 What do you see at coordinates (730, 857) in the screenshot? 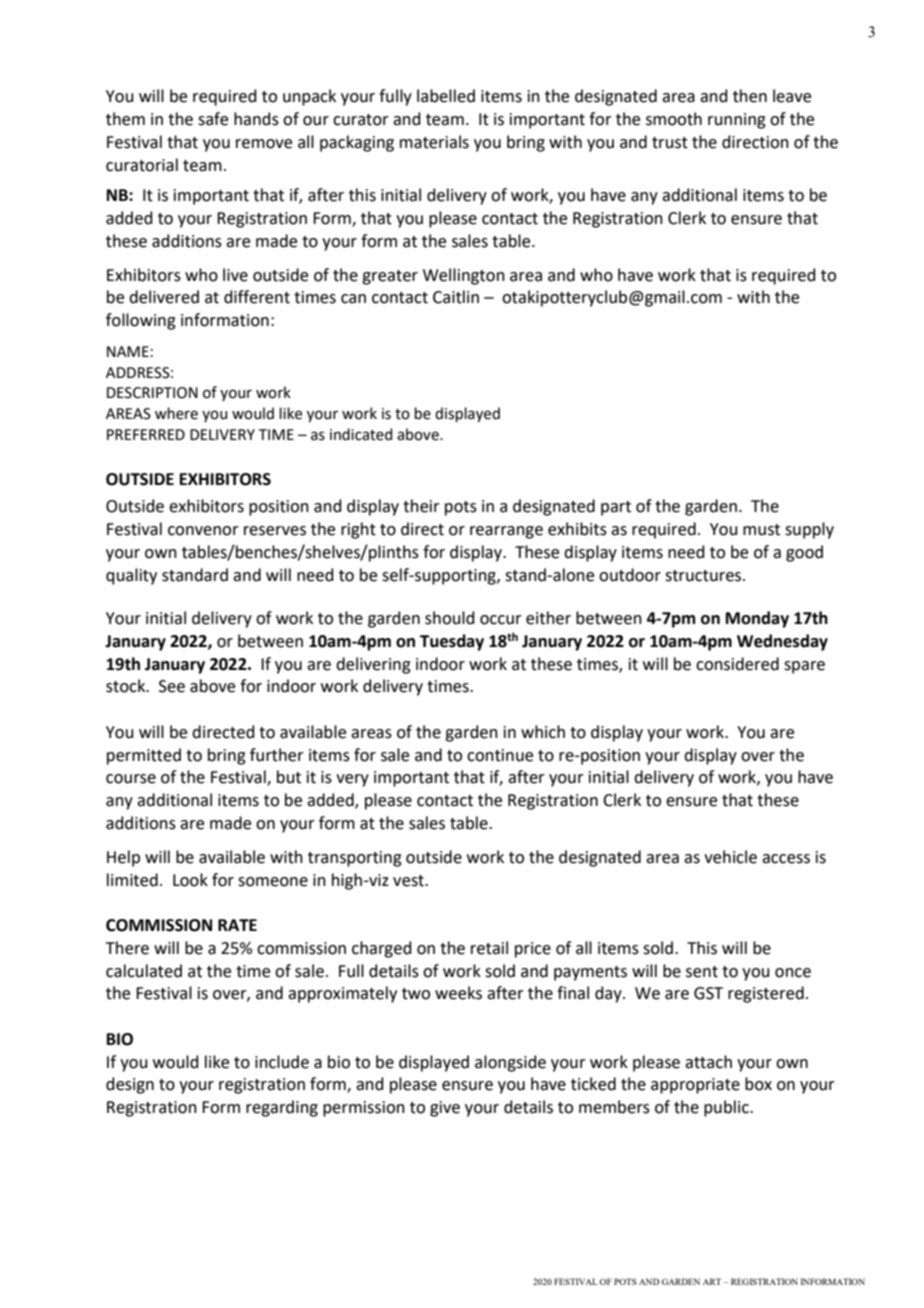
I see `vehicle` at bounding box center [730, 857].
